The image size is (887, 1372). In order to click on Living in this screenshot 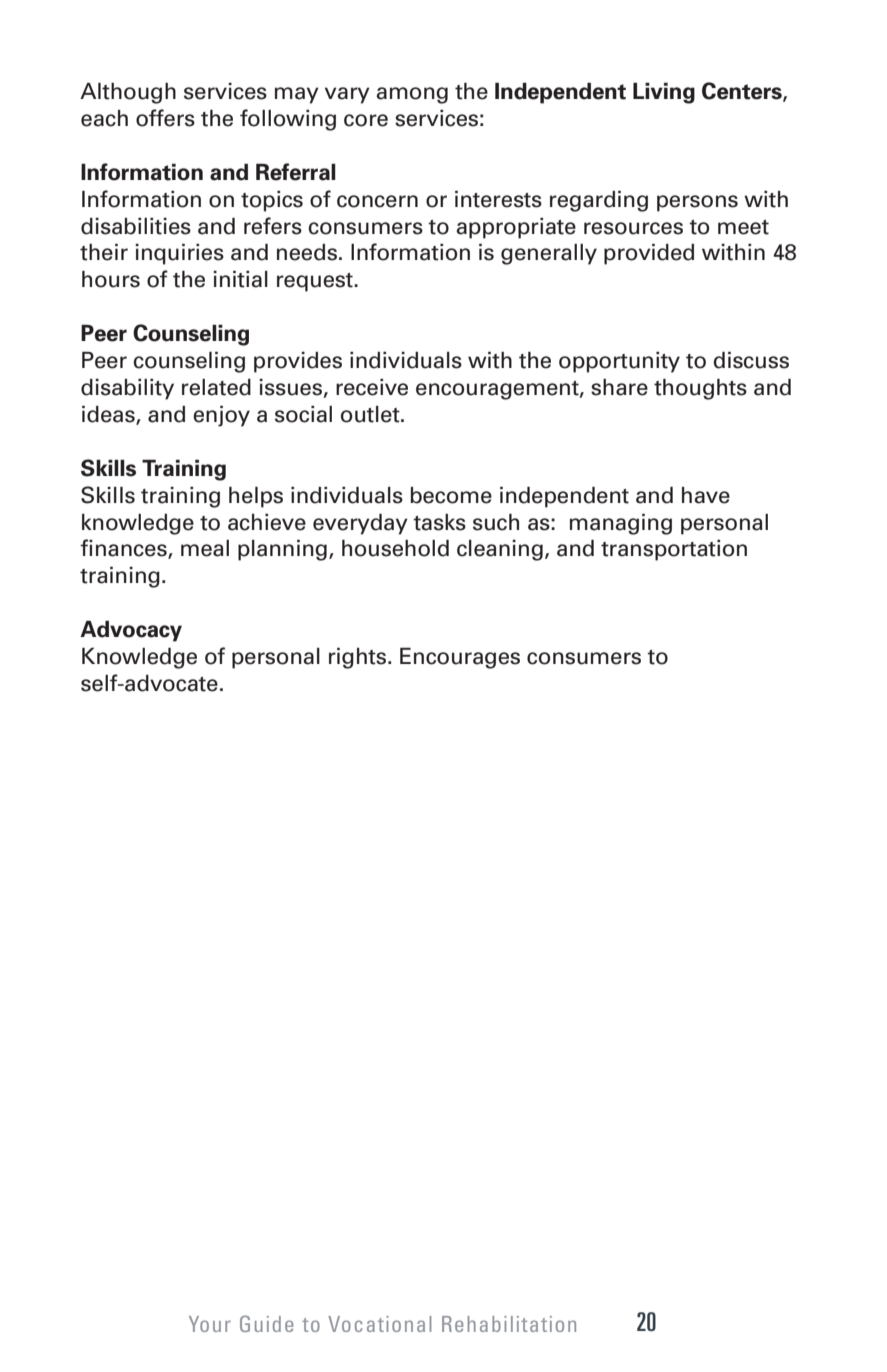, I will do `click(664, 93)`.
